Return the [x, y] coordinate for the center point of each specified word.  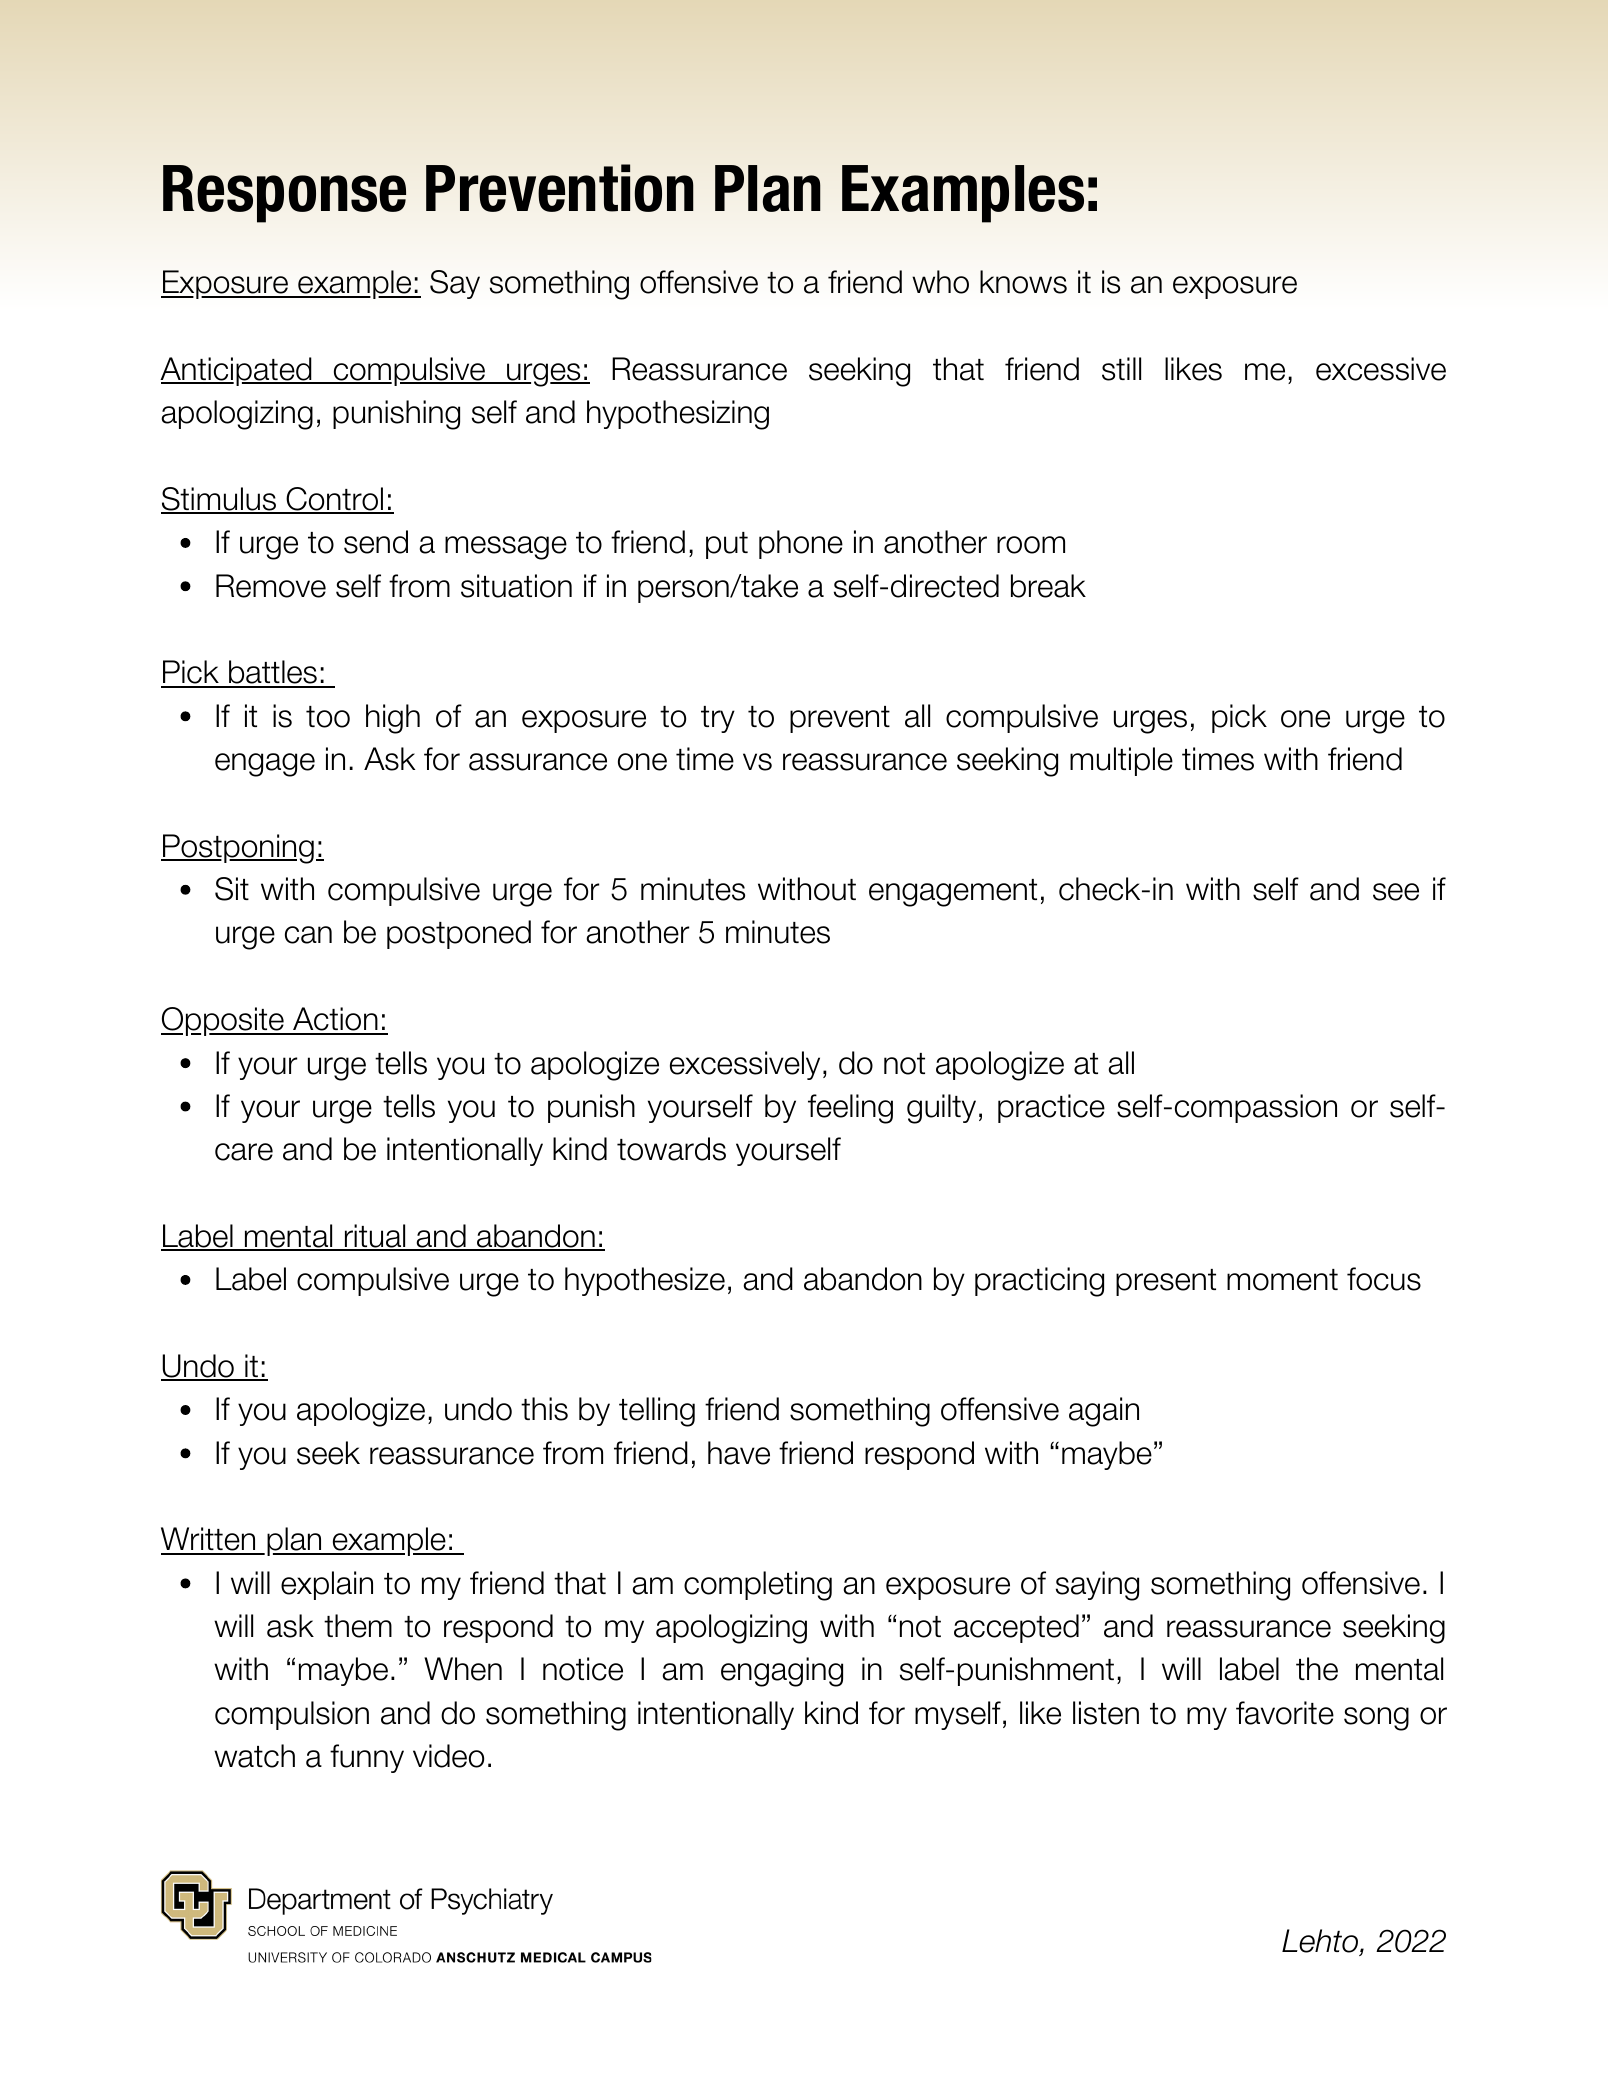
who [940, 282]
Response [284, 194]
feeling [850, 1109]
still [1121, 369]
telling [657, 1412]
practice [1051, 1108]
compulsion [292, 1715]
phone [801, 544]
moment [1282, 1280]
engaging [782, 1672]
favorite [1285, 1713]
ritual [375, 1237]
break [1048, 586]
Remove [271, 586]
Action [335, 1020]
